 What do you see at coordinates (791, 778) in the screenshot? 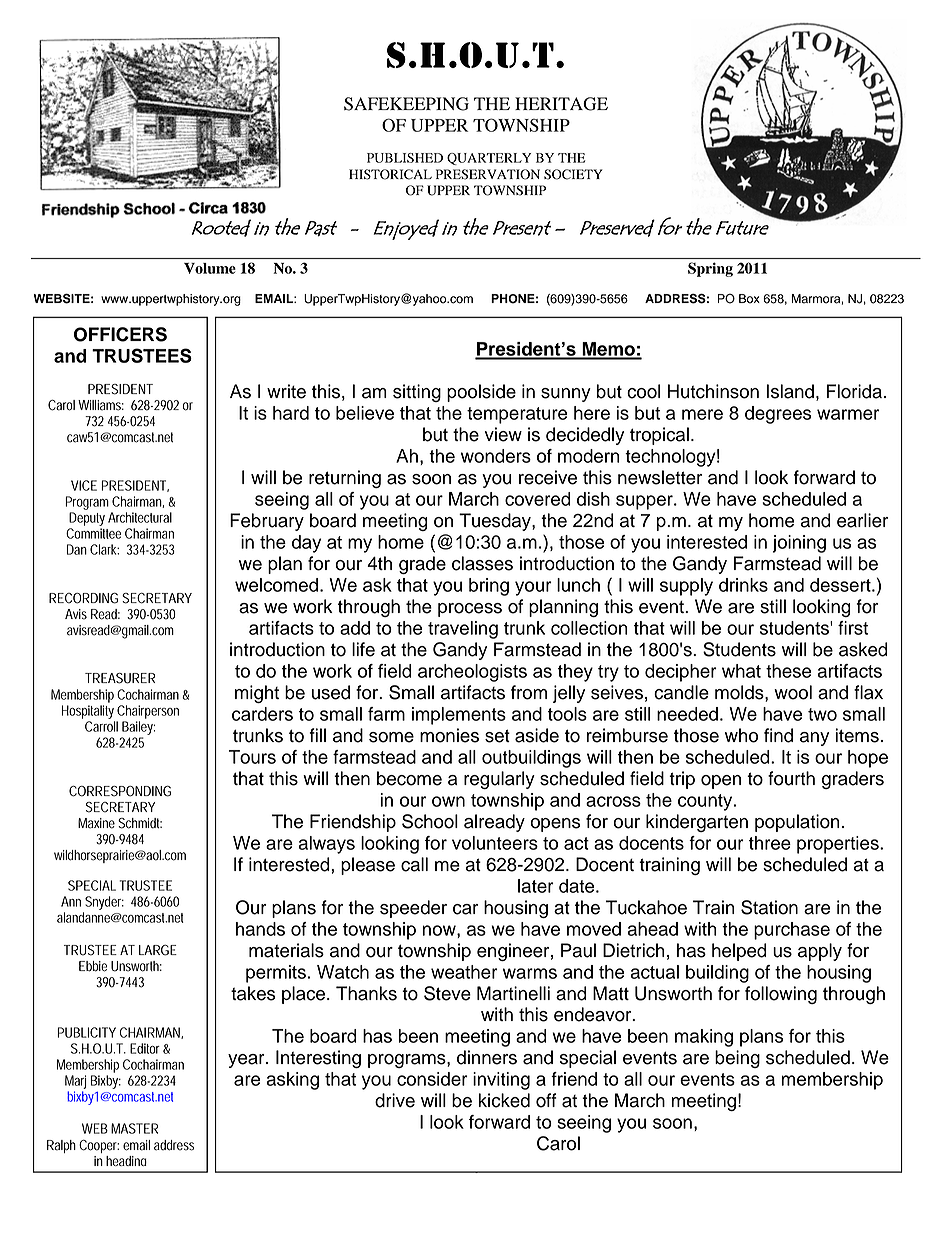
I see `fourth` at bounding box center [791, 778].
